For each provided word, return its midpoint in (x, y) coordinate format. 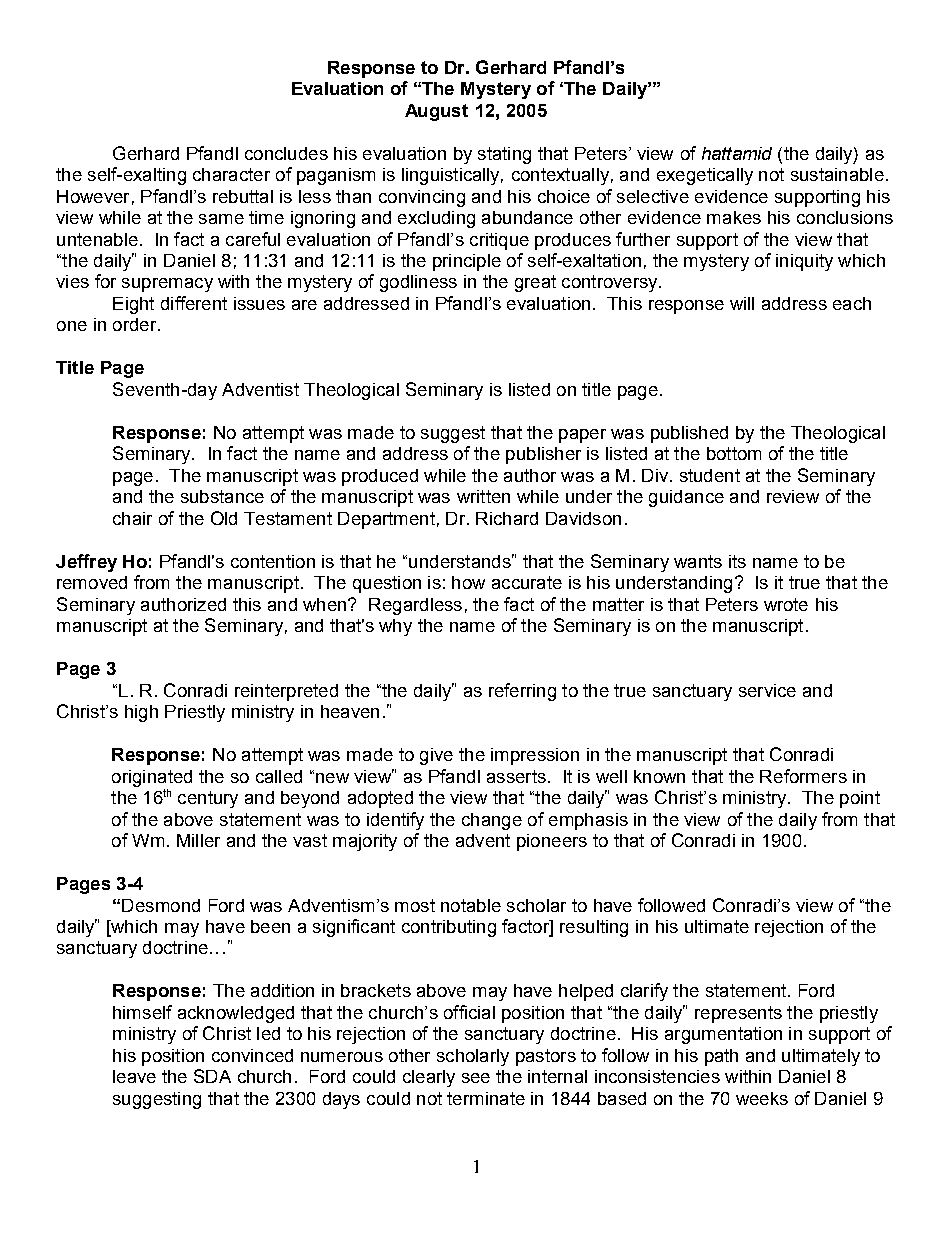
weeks (762, 1098)
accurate (527, 582)
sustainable (837, 174)
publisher (543, 455)
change (492, 821)
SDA (212, 1076)
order (136, 324)
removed (92, 582)
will (742, 303)
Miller (198, 840)
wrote (786, 604)
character (231, 174)
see (476, 1078)
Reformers (803, 776)
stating (504, 155)
